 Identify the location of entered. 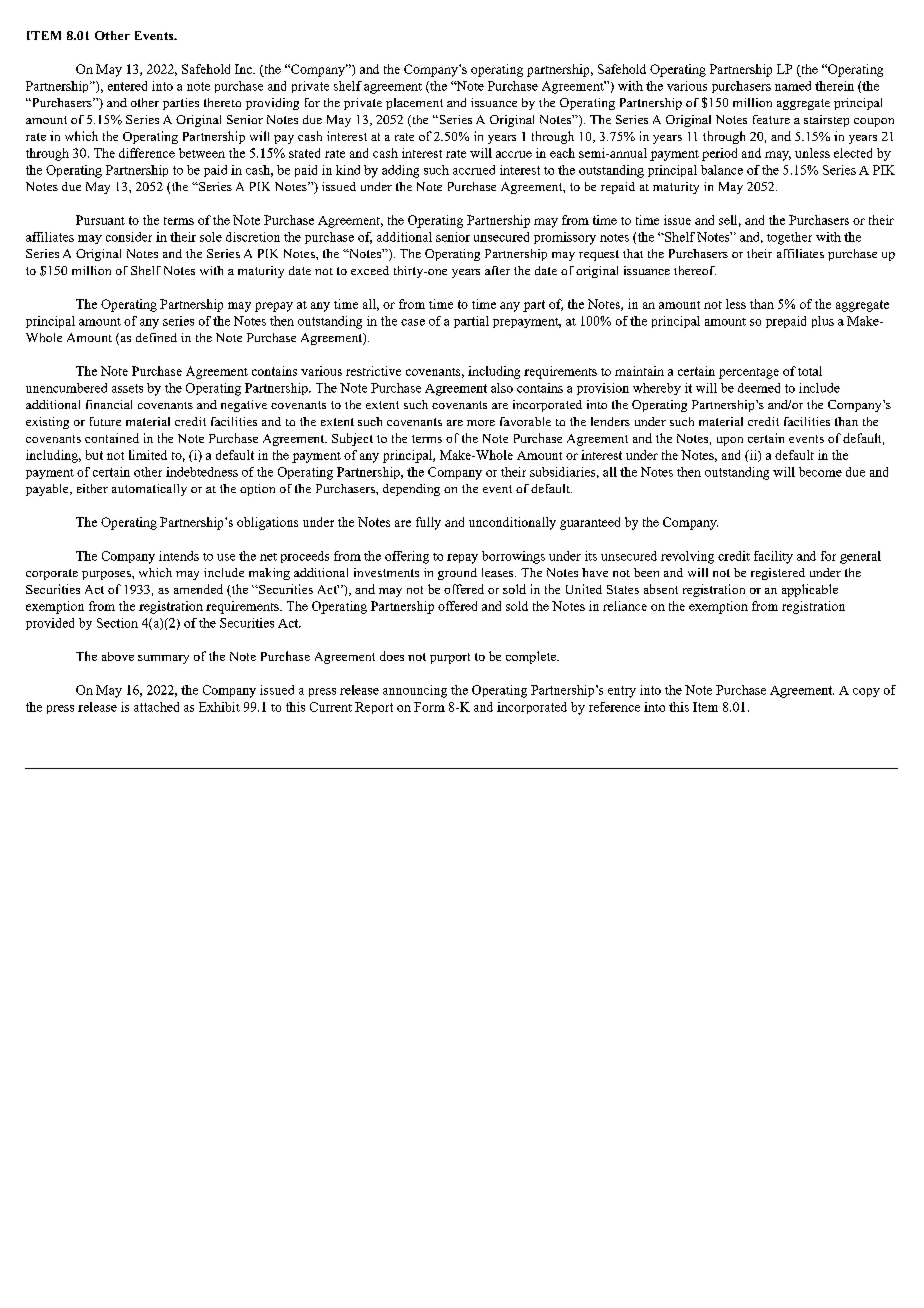
(127, 86).
